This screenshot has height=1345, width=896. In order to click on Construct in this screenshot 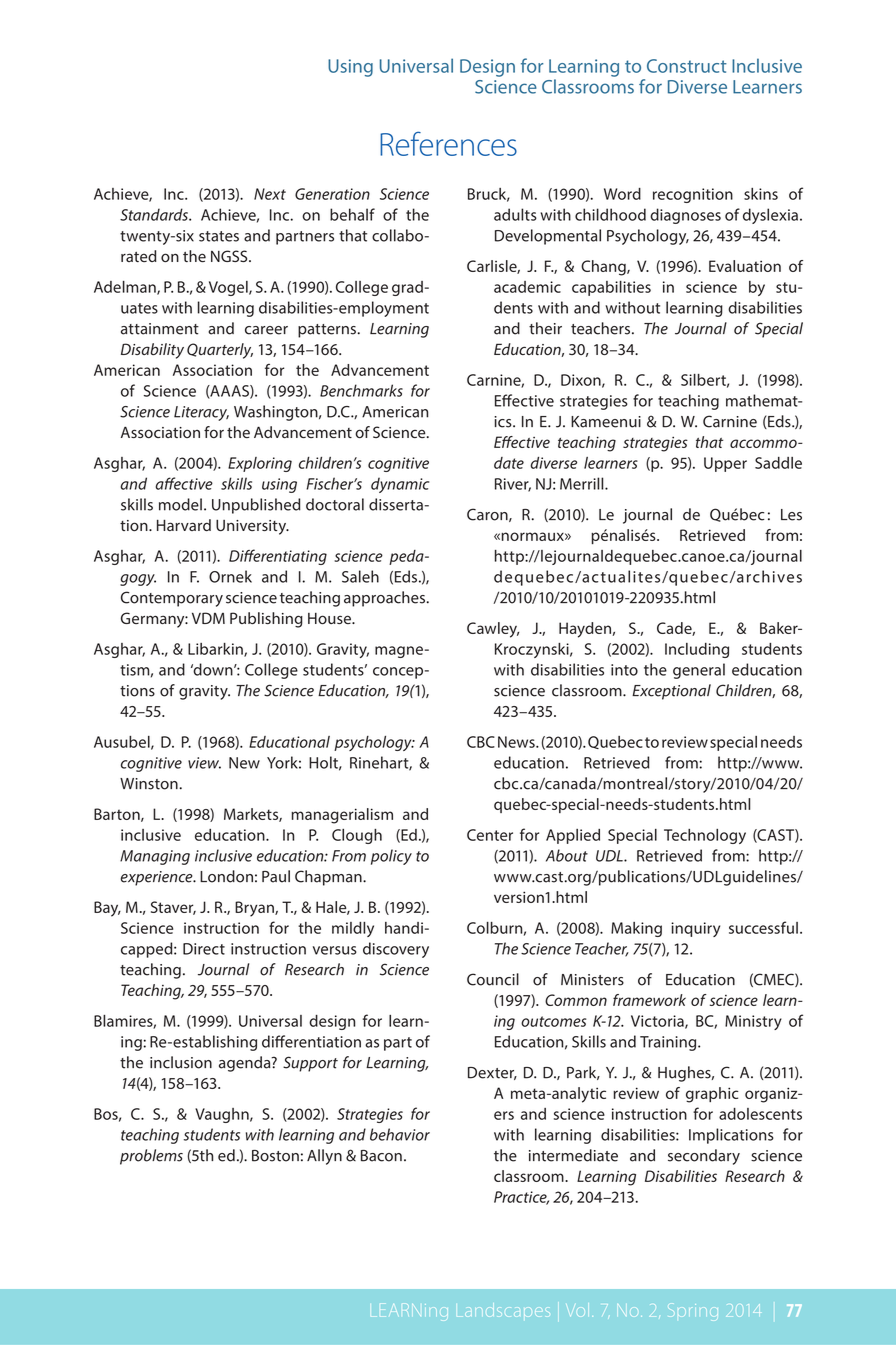, I will do `click(687, 66)`.
